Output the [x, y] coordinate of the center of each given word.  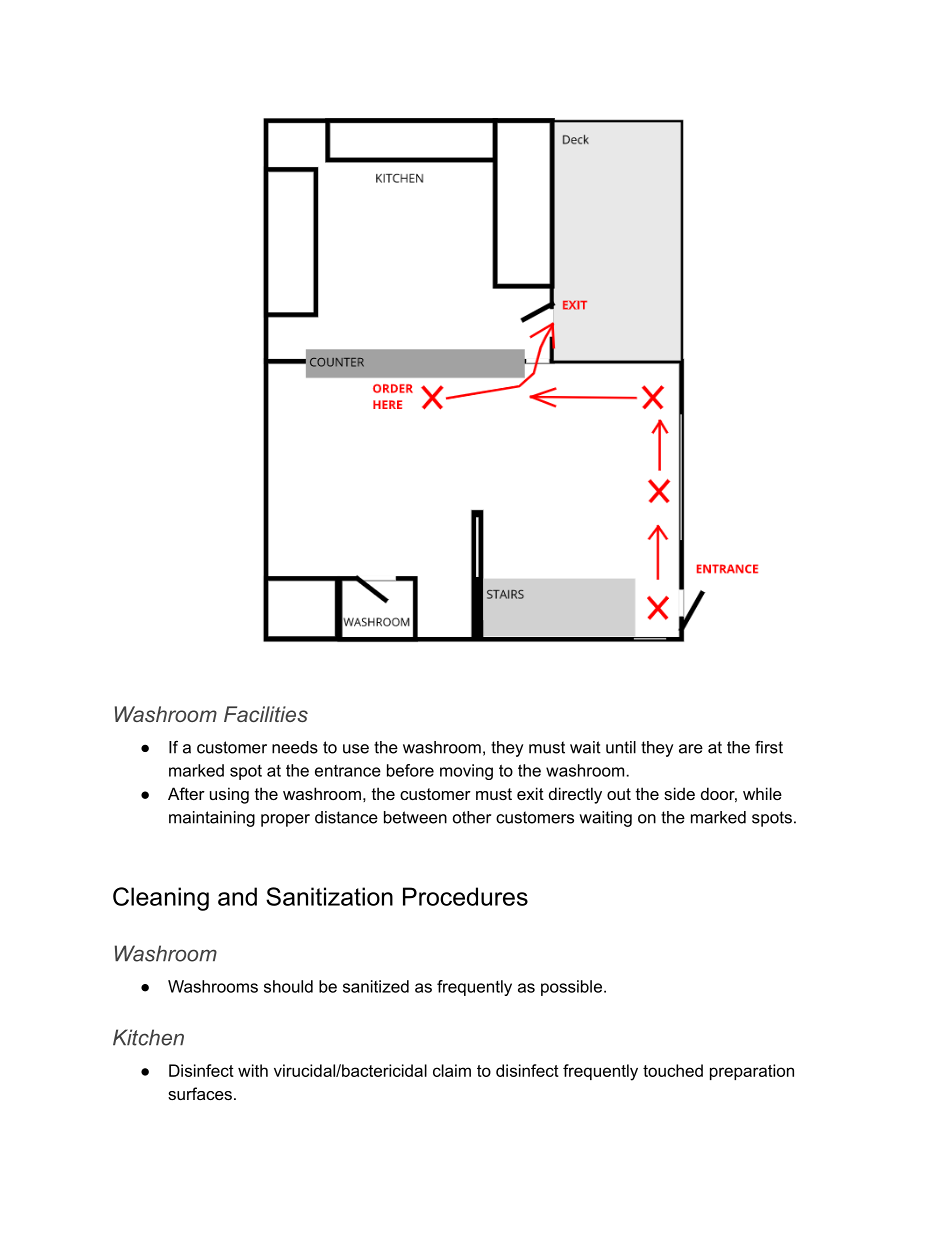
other [472, 817]
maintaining [212, 819]
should [288, 986]
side [679, 793]
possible [571, 988]
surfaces [200, 1093]
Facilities [266, 714]
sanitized [376, 986]
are [691, 749]
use [356, 749]
